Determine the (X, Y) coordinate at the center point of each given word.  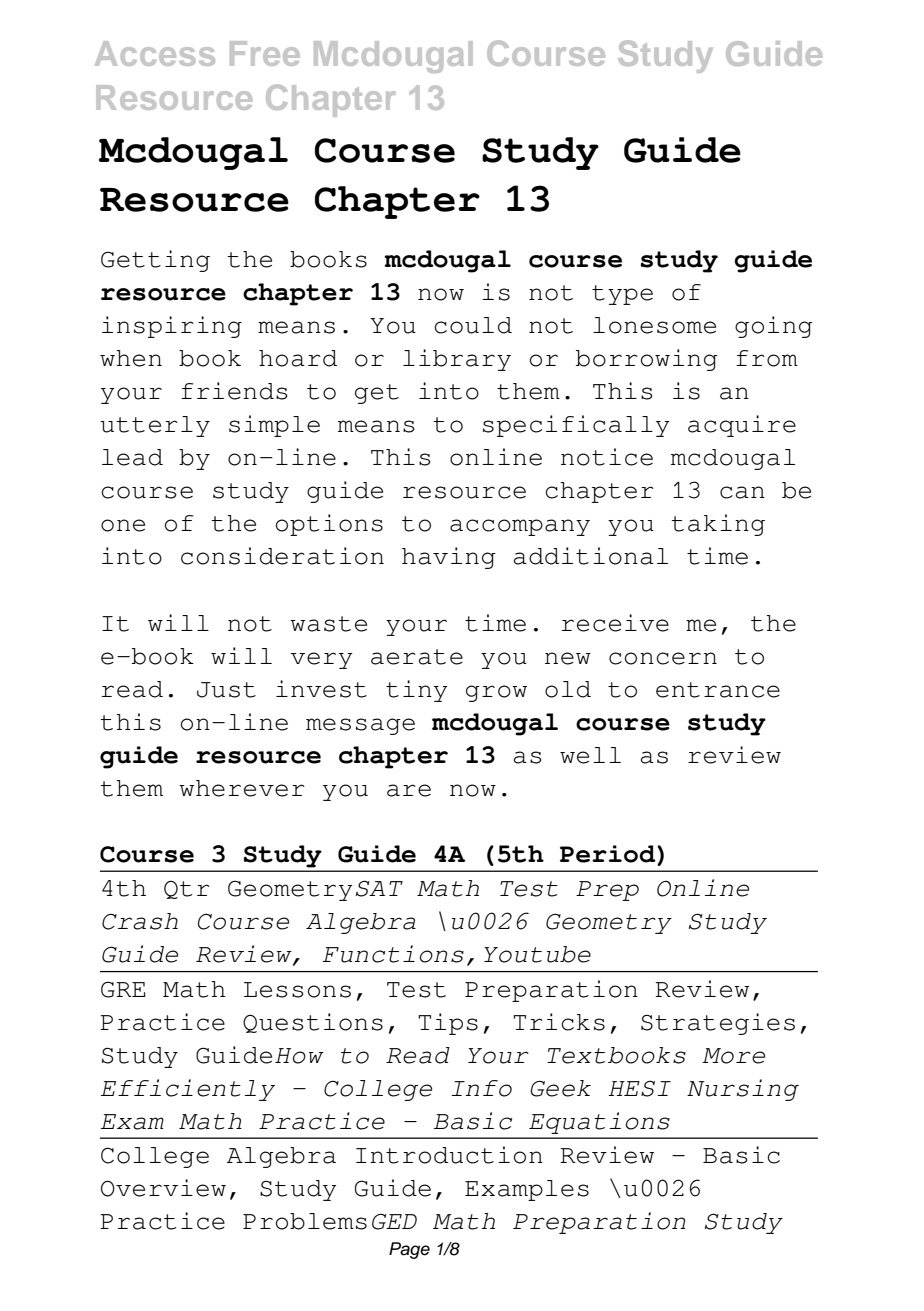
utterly (155, 426)
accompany (520, 527)
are (409, 790)
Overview (163, 1188)
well (590, 755)
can (742, 492)
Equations (599, 1123)
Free (265, 53)
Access (155, 53)
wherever (242, 788)
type (622, 295)
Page (409, 1250)
